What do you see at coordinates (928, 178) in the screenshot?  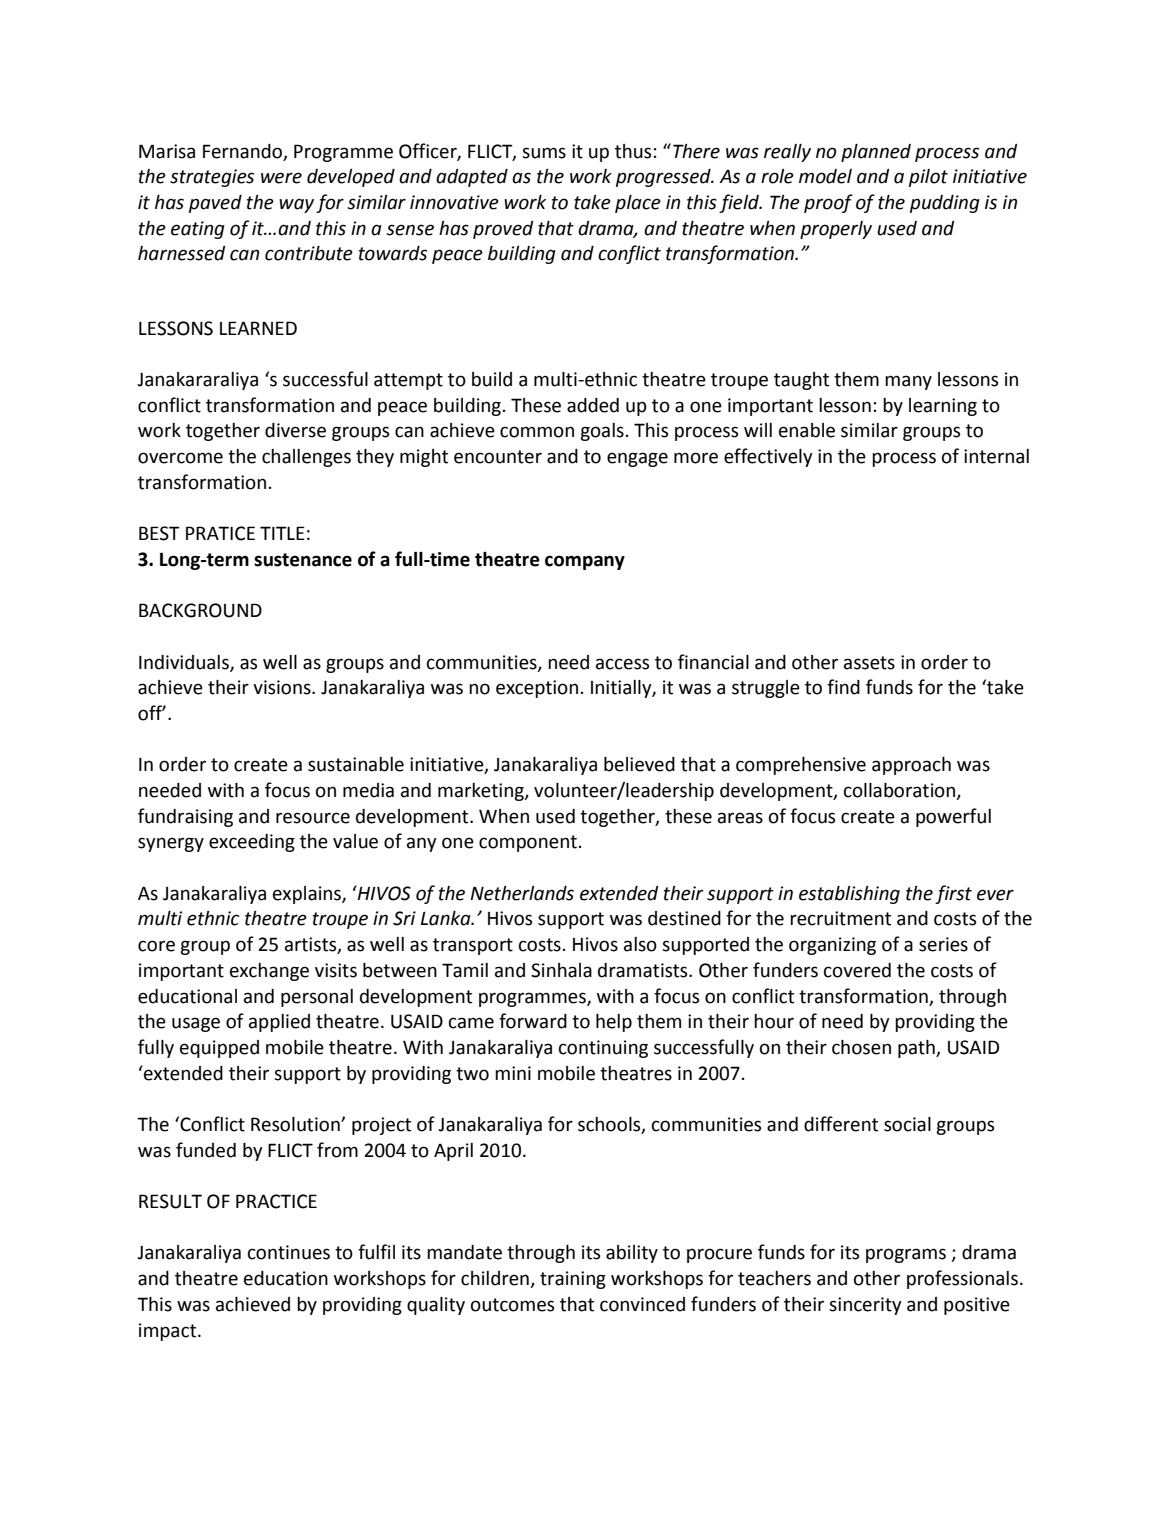 I see `pilot` at bounding box center [928, 178].
